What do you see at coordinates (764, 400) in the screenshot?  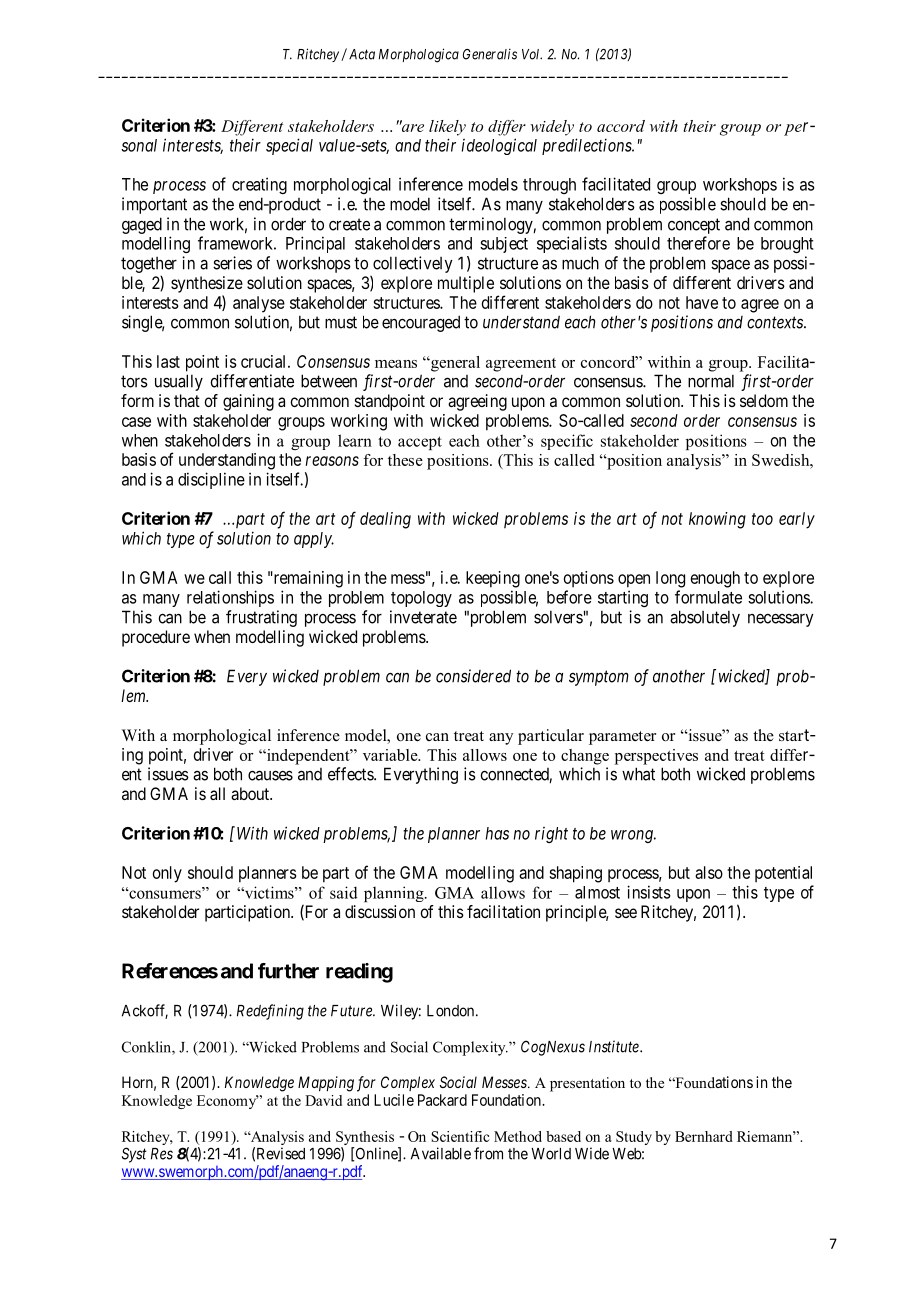 I see `seldom` at bounding box center [764, 400].
